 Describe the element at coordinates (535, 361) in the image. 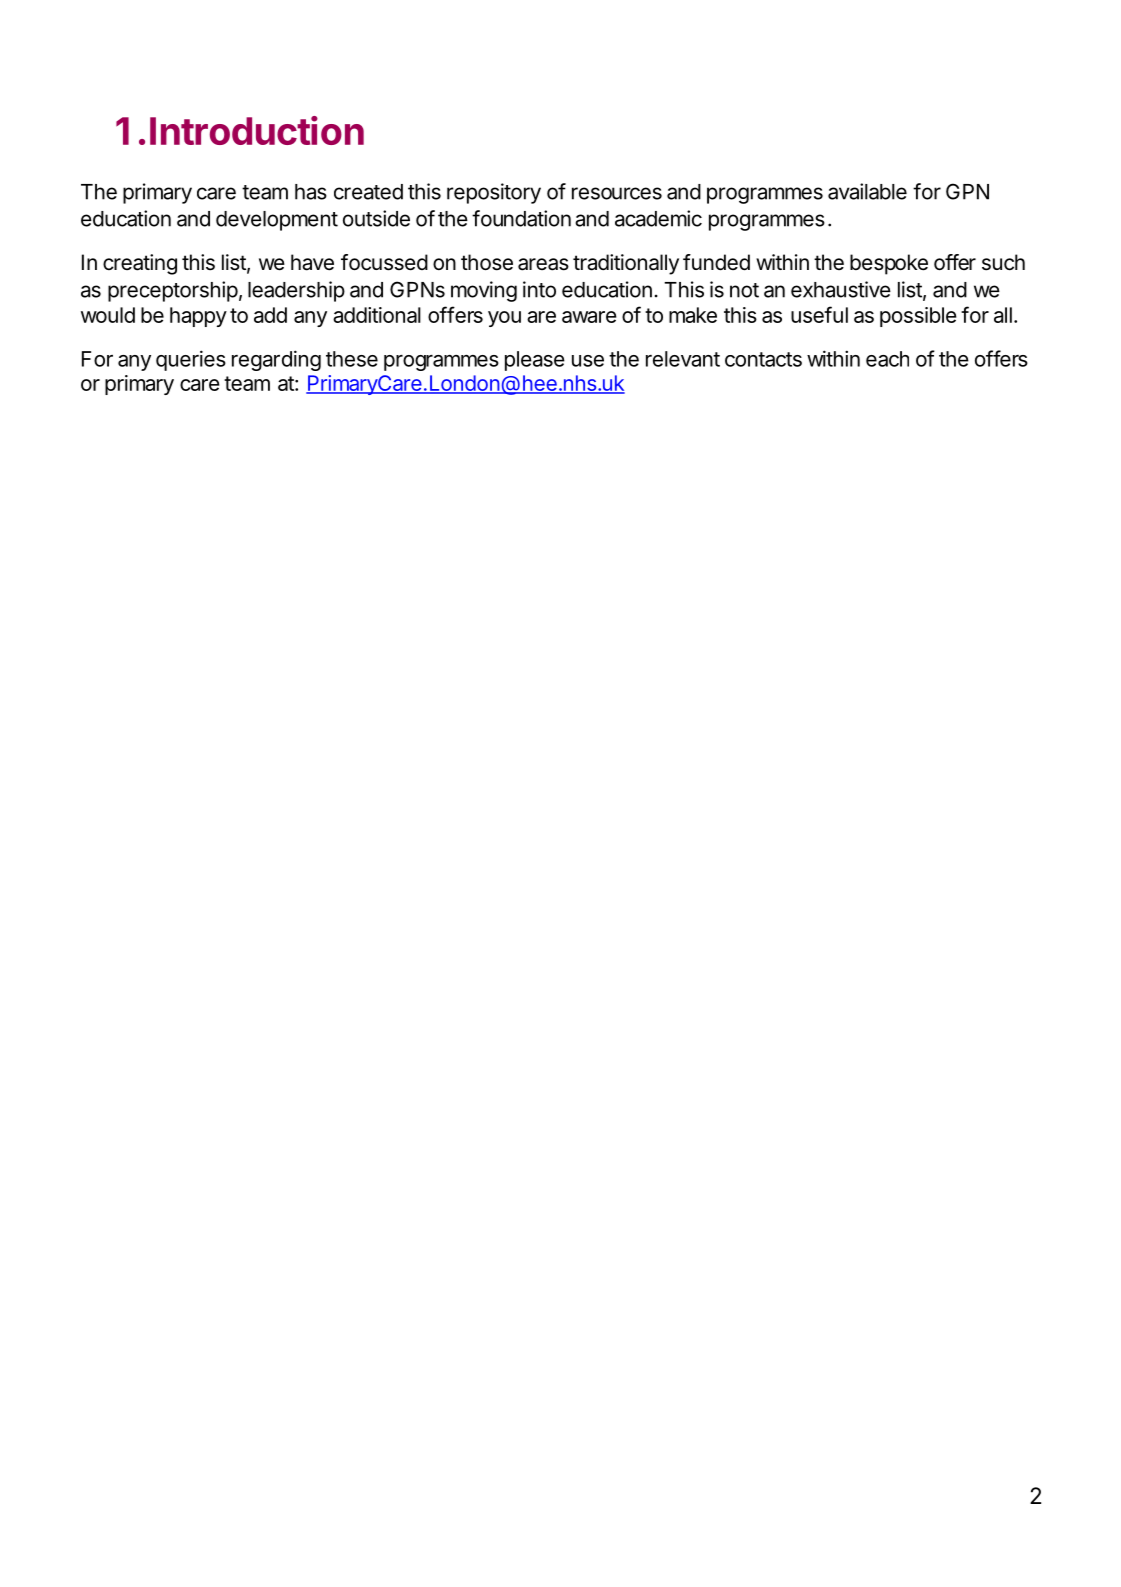

I see `please` at that location.
